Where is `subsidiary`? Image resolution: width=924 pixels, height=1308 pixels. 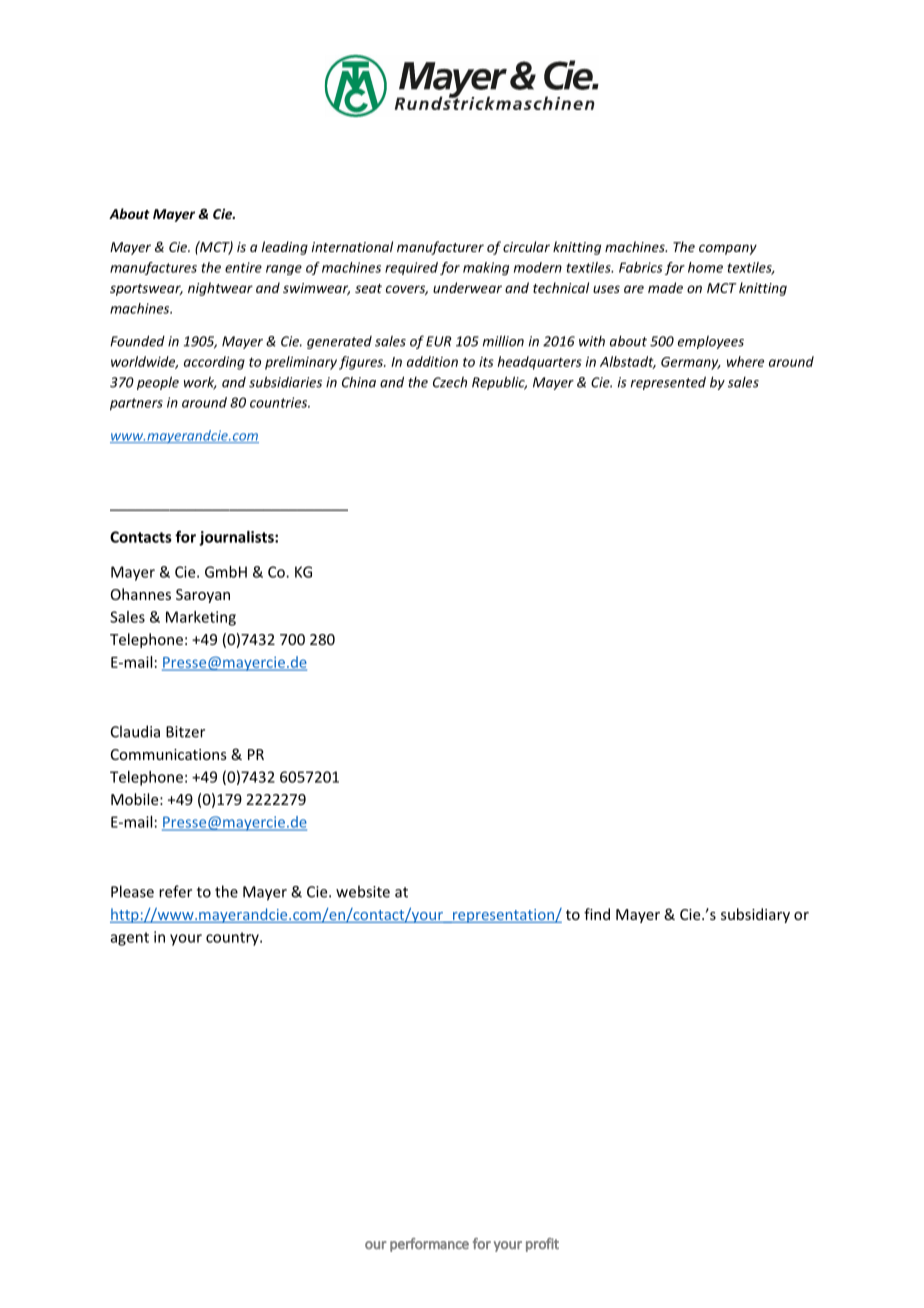 subsidiary is located at coordinates (755, 915).
